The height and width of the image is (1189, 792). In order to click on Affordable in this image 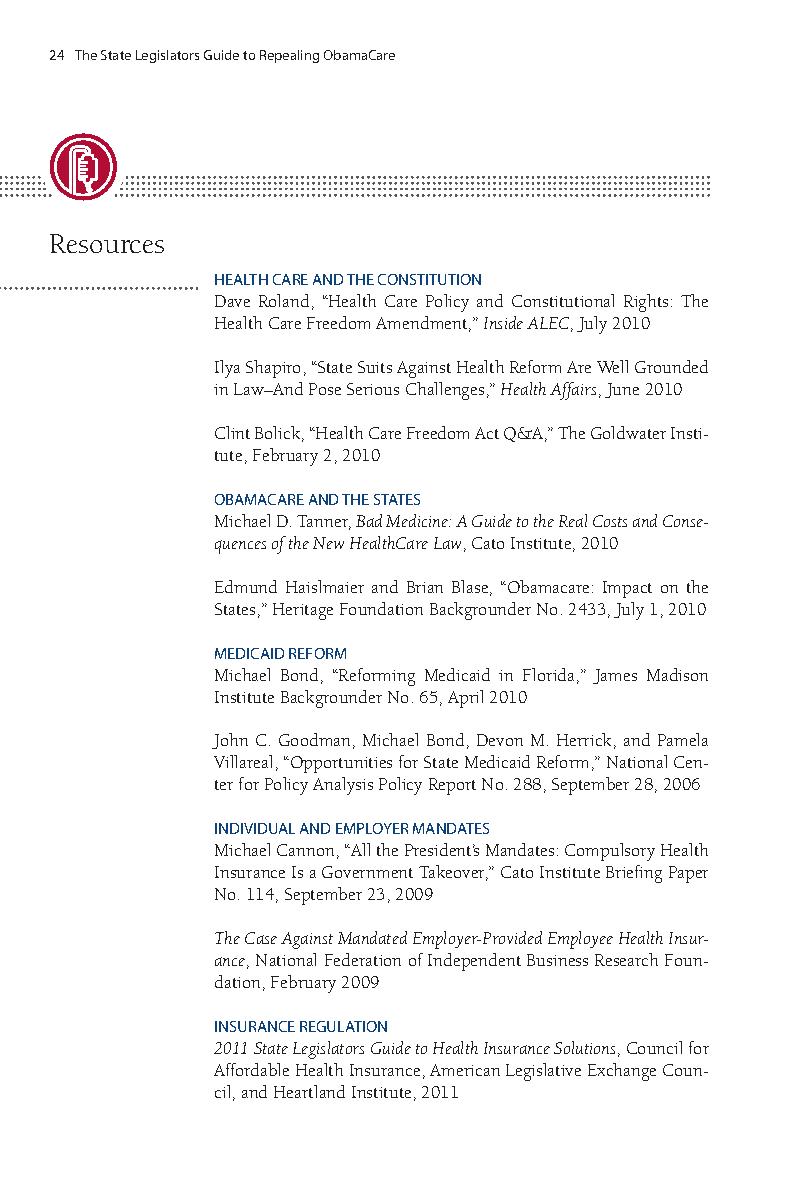, I will do `click(251, 1069)`.
